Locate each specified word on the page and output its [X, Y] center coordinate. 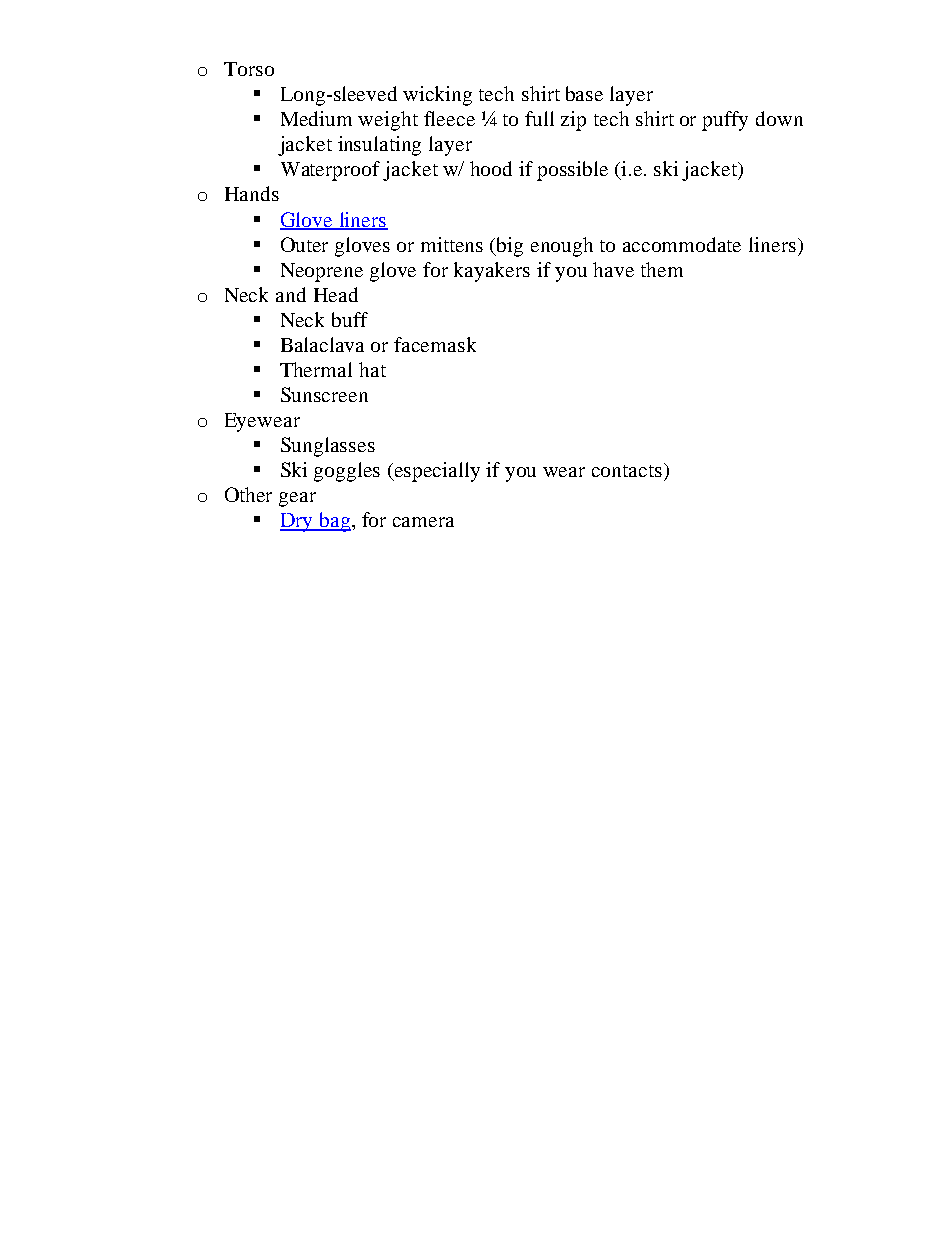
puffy [725, 121]
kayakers [492, 272]
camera [423, 522]
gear [297, 499]
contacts [628, 470]
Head [336, 294]
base [584, 93]
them [662, 269]
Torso [249, 69]
